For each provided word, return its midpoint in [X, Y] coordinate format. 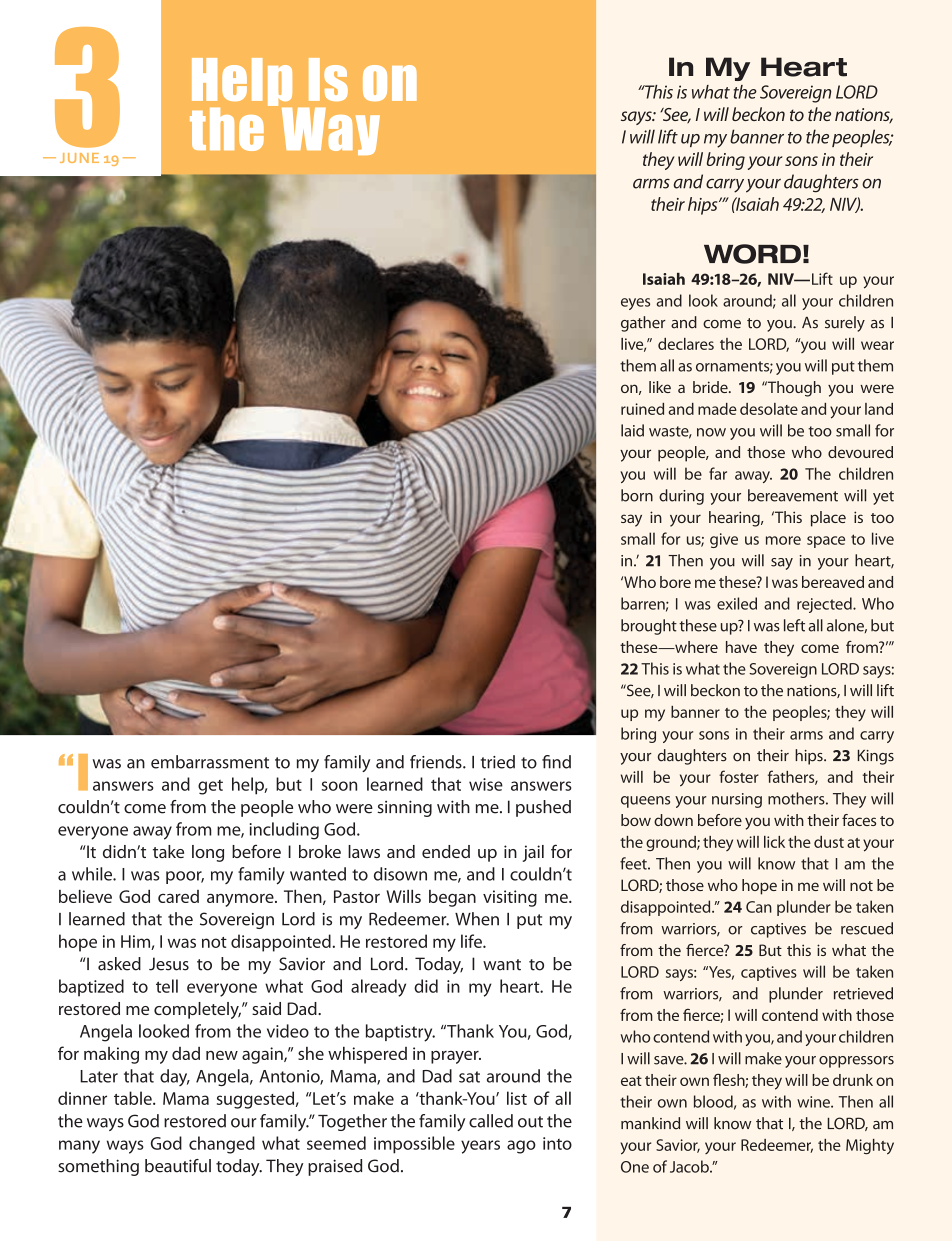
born [637, 495]
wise [486, 784]
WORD [752, 254]
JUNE [79, 158]
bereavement [793, 495]
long [208, 853]
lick [774, 842]
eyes [635, 304]
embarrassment [210, 762]
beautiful [178, 1166]
